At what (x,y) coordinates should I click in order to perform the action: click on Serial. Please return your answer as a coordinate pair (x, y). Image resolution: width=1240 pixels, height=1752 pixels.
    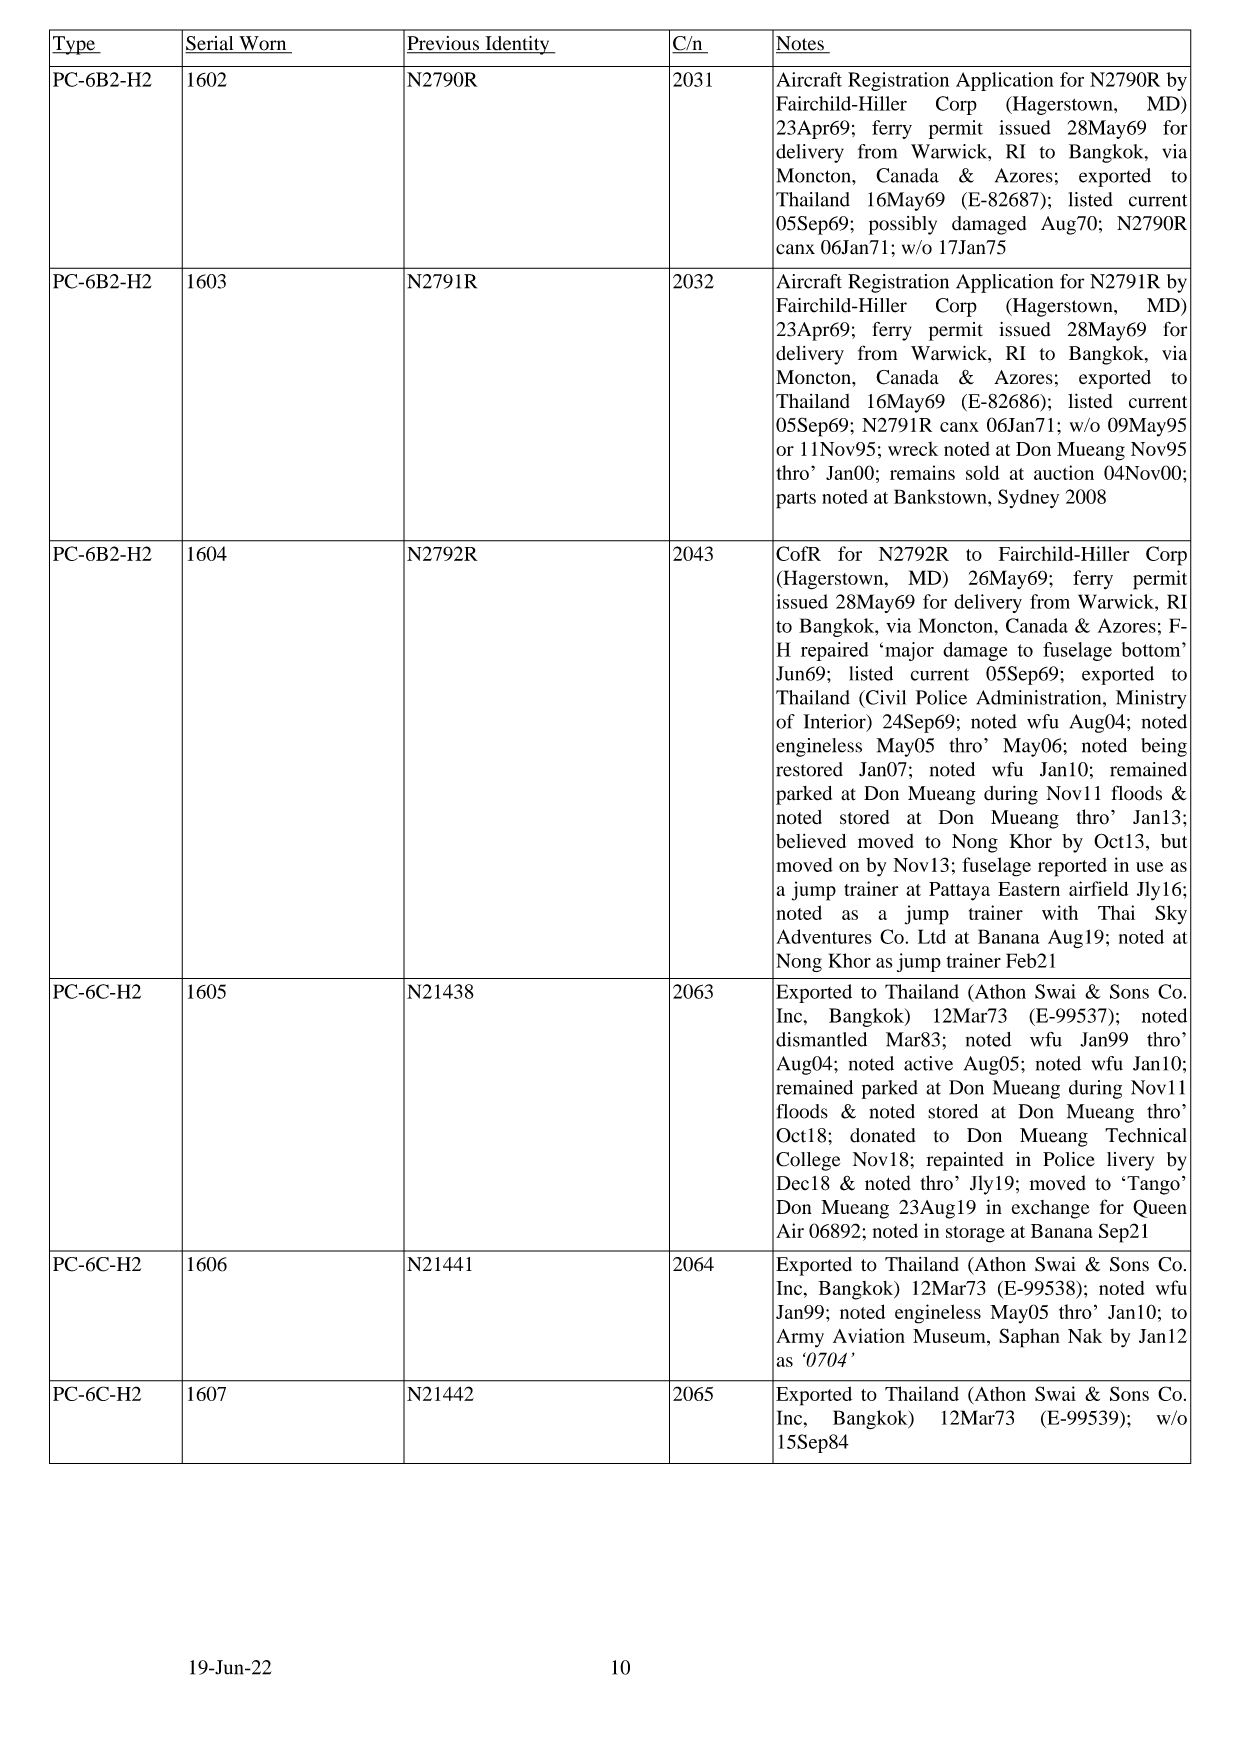
    Looking at the image, I should click on (210, 44).
